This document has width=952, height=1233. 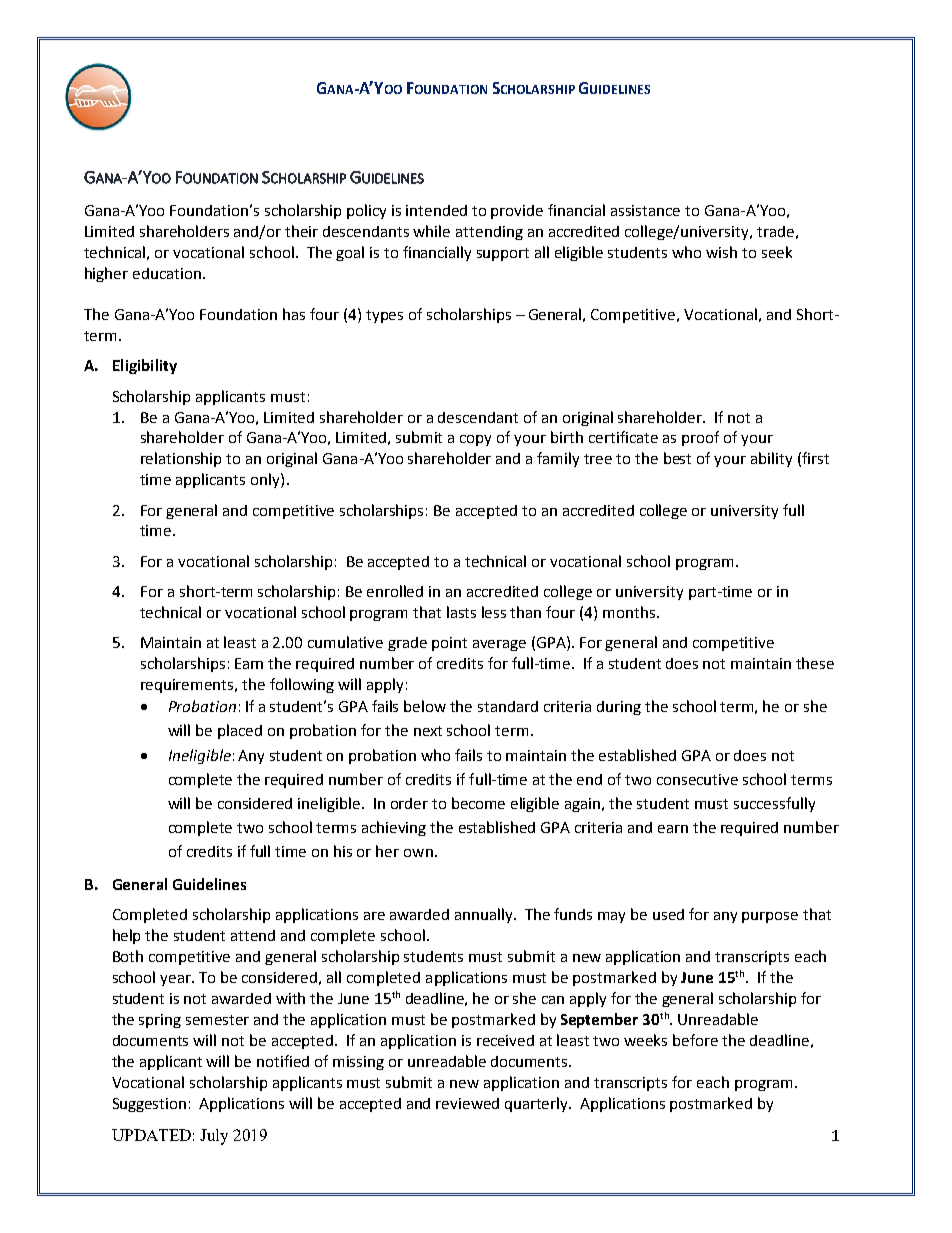 What do you see at coordinates (485, 915) in the document?
I see `annually` at bounding box center [485, 915].
